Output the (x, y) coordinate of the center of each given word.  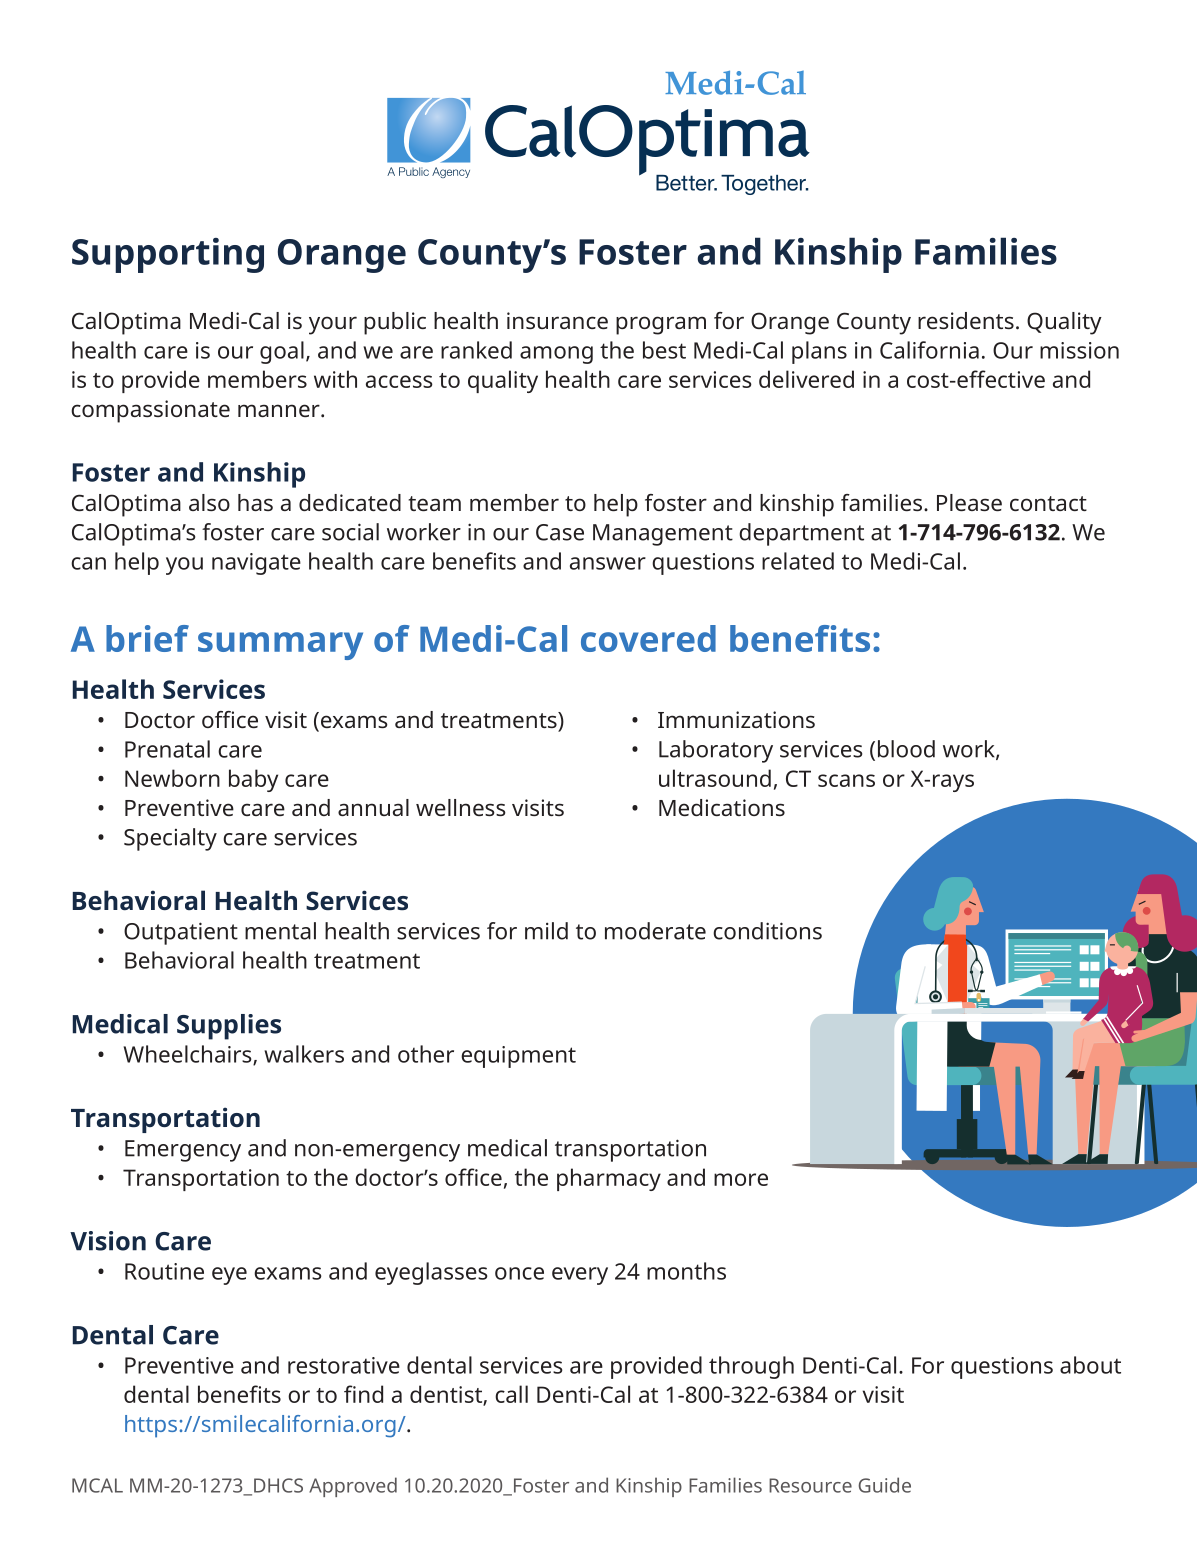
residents (966, 320)
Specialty (170, 839)
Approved (353, 1487)
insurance (557, 320)
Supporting (168, 255)
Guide (884, 1485)
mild (546, 931)
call (511, 1394)
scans (846, 780)
